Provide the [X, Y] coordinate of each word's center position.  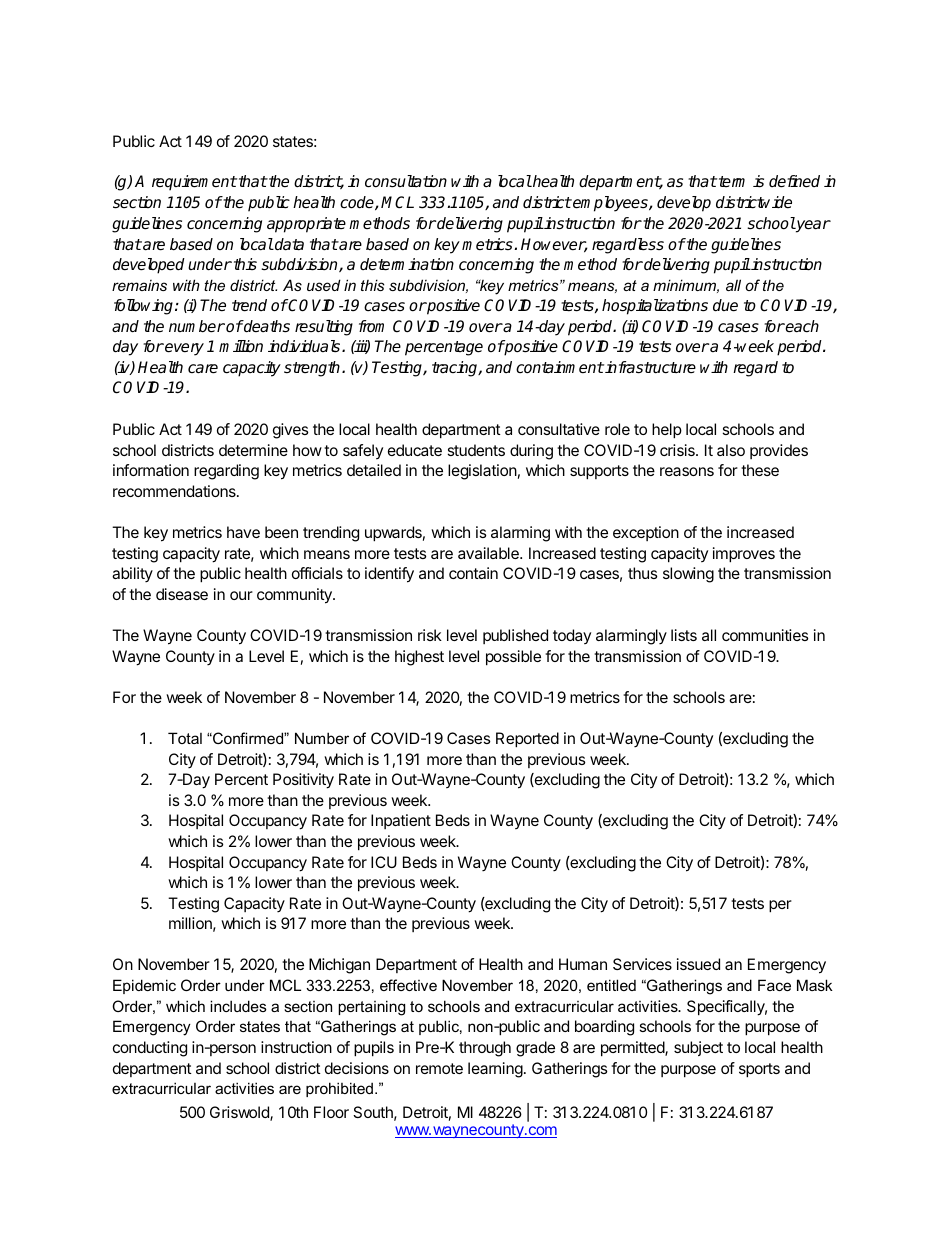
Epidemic [144, 986]
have [243, 532]
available [489, 553]
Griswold [240, 1113]
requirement [194, 183]
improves [744, 555]
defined [794, 181]
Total [185, 738]
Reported [527, 740]
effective [408, 985]
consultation [406, 181]
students [476, 450]
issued [698, 964]
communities [765, 635]
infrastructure [649, 367]
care [203, 369]
